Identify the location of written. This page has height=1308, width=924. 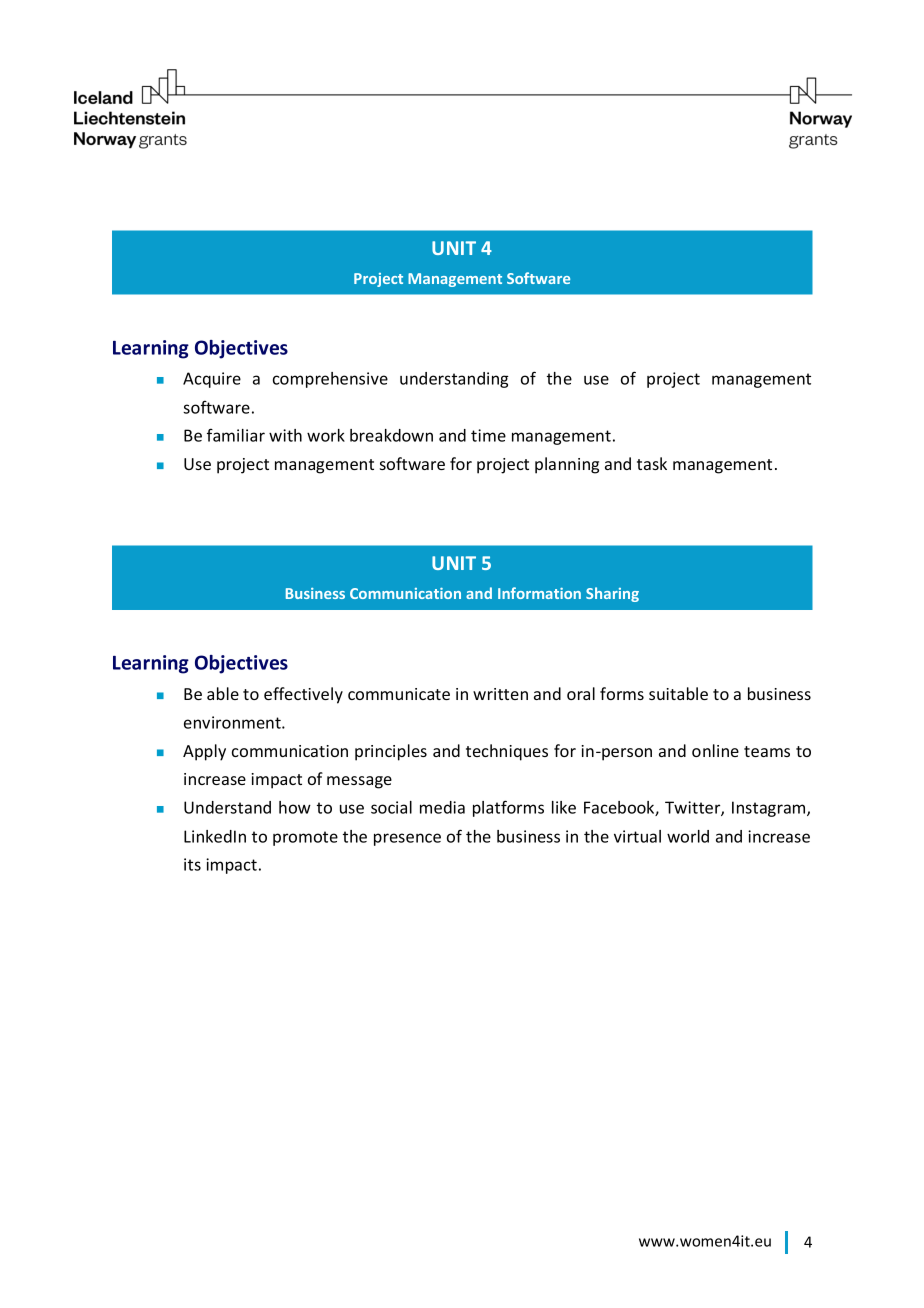
(500, 694).
